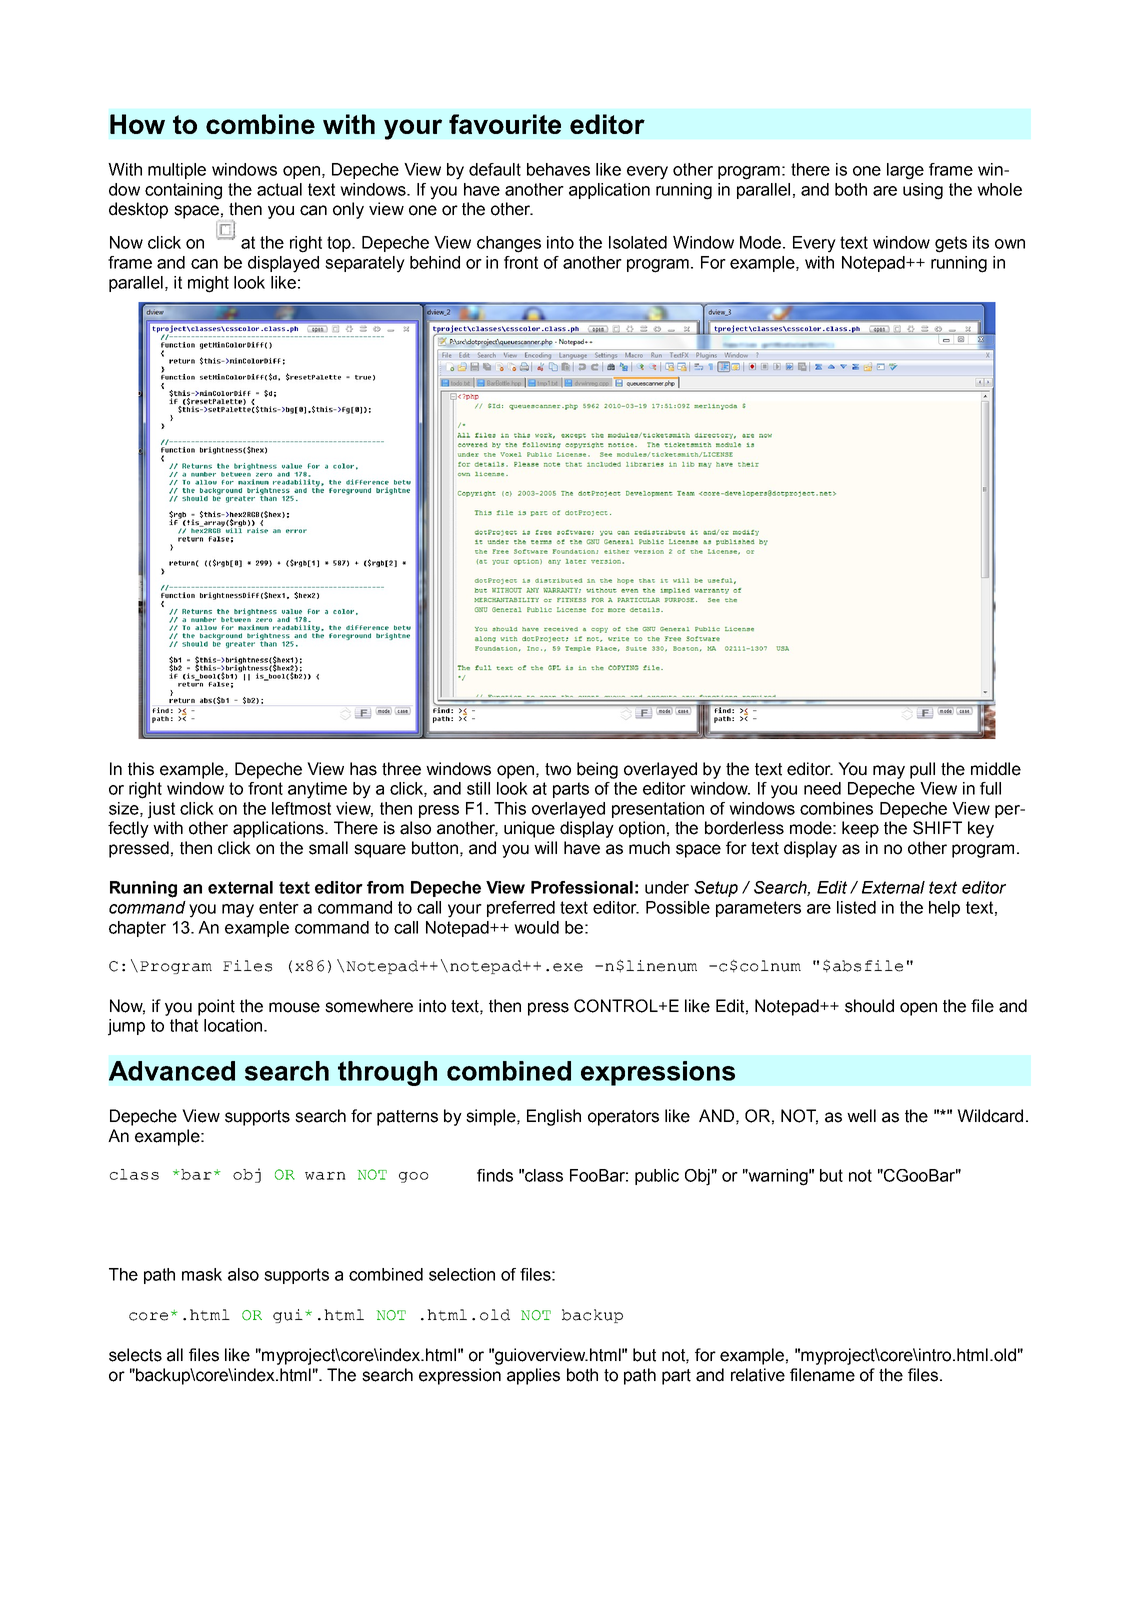 This image has width=1139, height=1612. I want to click on anytime, so click(317, 790).
